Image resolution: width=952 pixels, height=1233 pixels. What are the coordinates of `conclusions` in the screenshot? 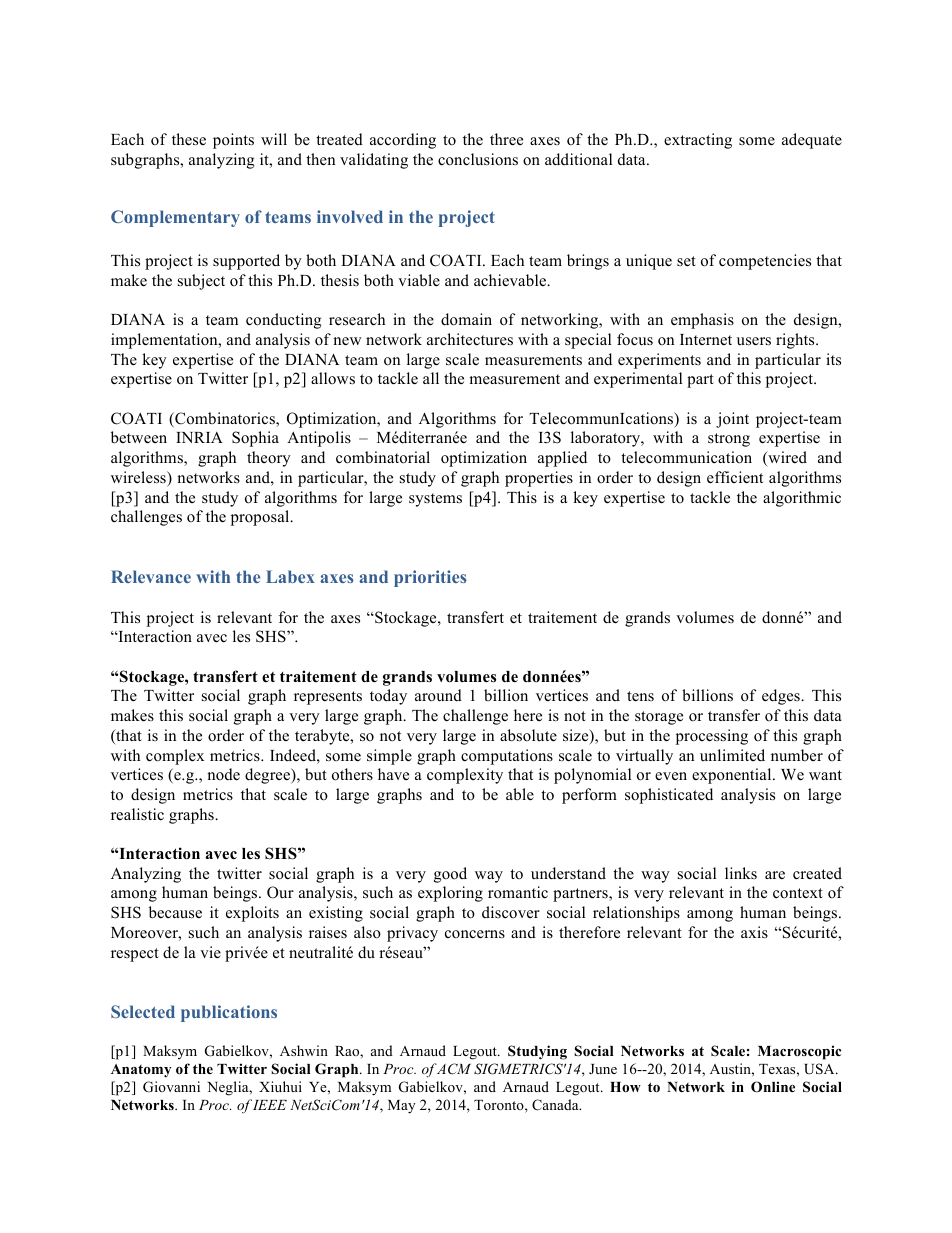 It's located at (478, 159).
